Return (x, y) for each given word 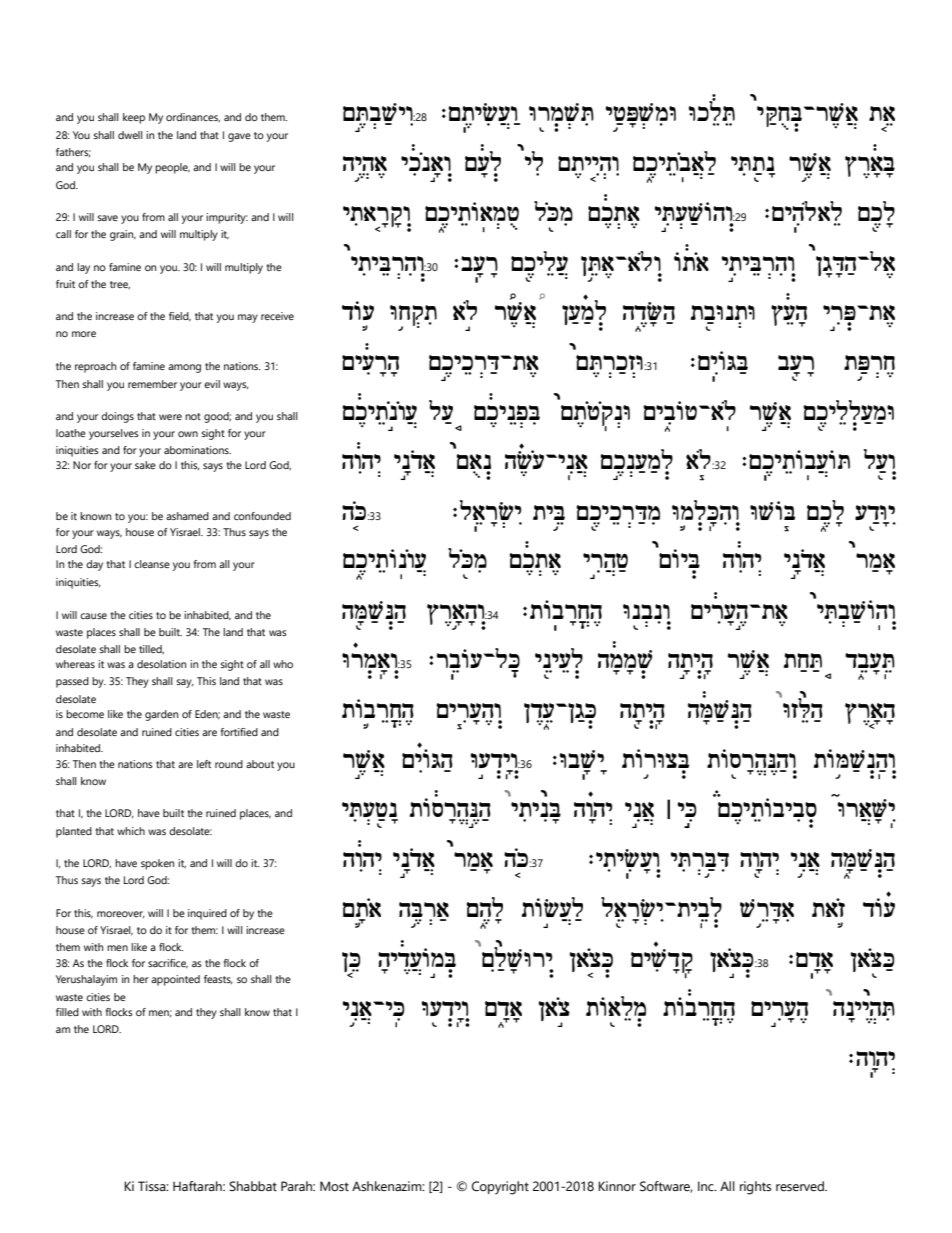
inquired (207, 914)
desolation (161, 664)
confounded (262, 516)
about (260, 764)
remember (152, 384)
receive (277, 316)
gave (239, 137)
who (283, 664)
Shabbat (253, 1186)
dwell (130, 135)
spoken (157, 864)
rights (755, 1188)
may (248, 318)
